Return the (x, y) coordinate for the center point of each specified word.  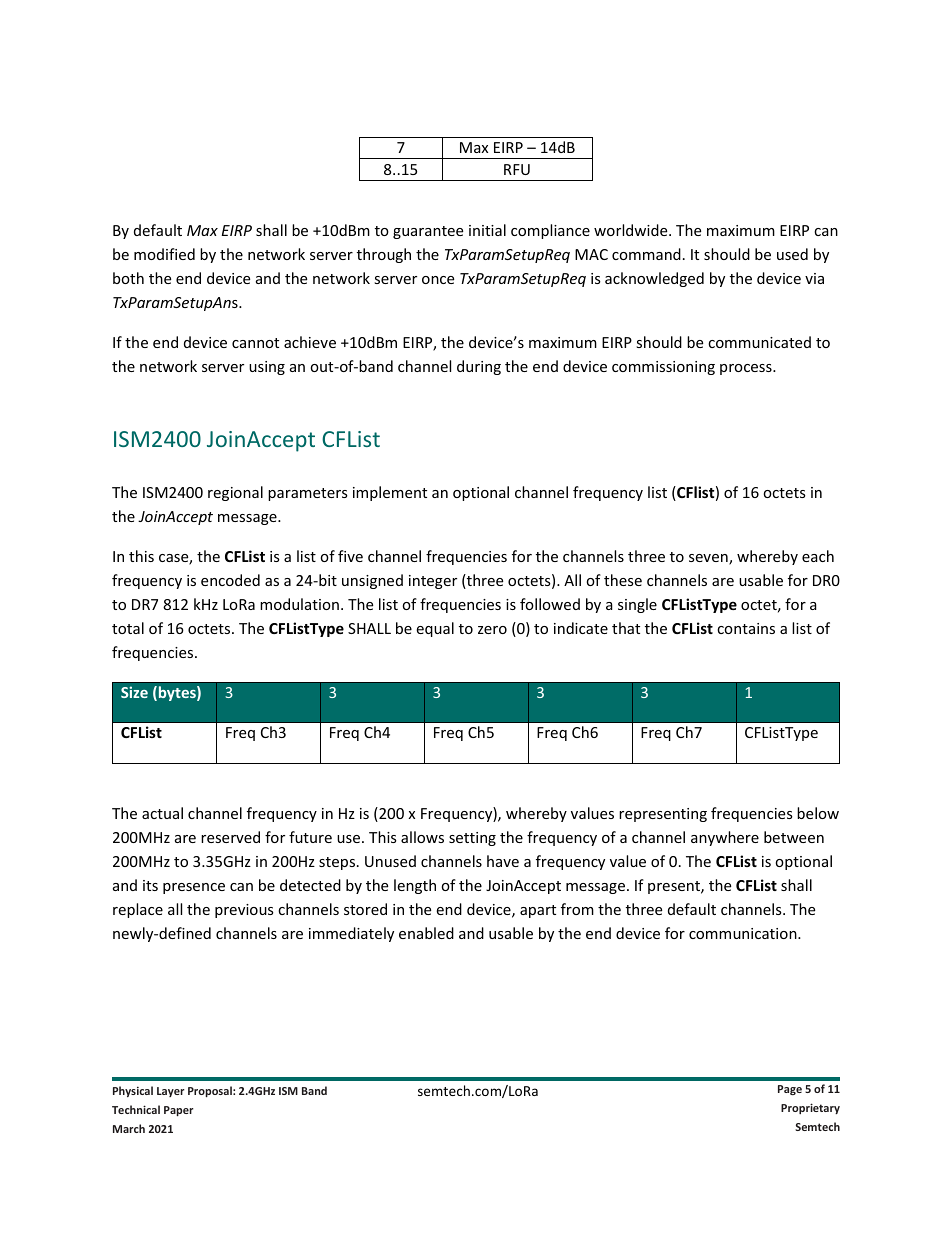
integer (433, 582)
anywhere (725, 838)
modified (164, 254)
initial (487, 230)
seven (709, 559)
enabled (426, 933)
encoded (230, 580)
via (814, 278)
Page (790, 1090)
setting (472, 839)
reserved (230, 837)
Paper (178, 1111)
